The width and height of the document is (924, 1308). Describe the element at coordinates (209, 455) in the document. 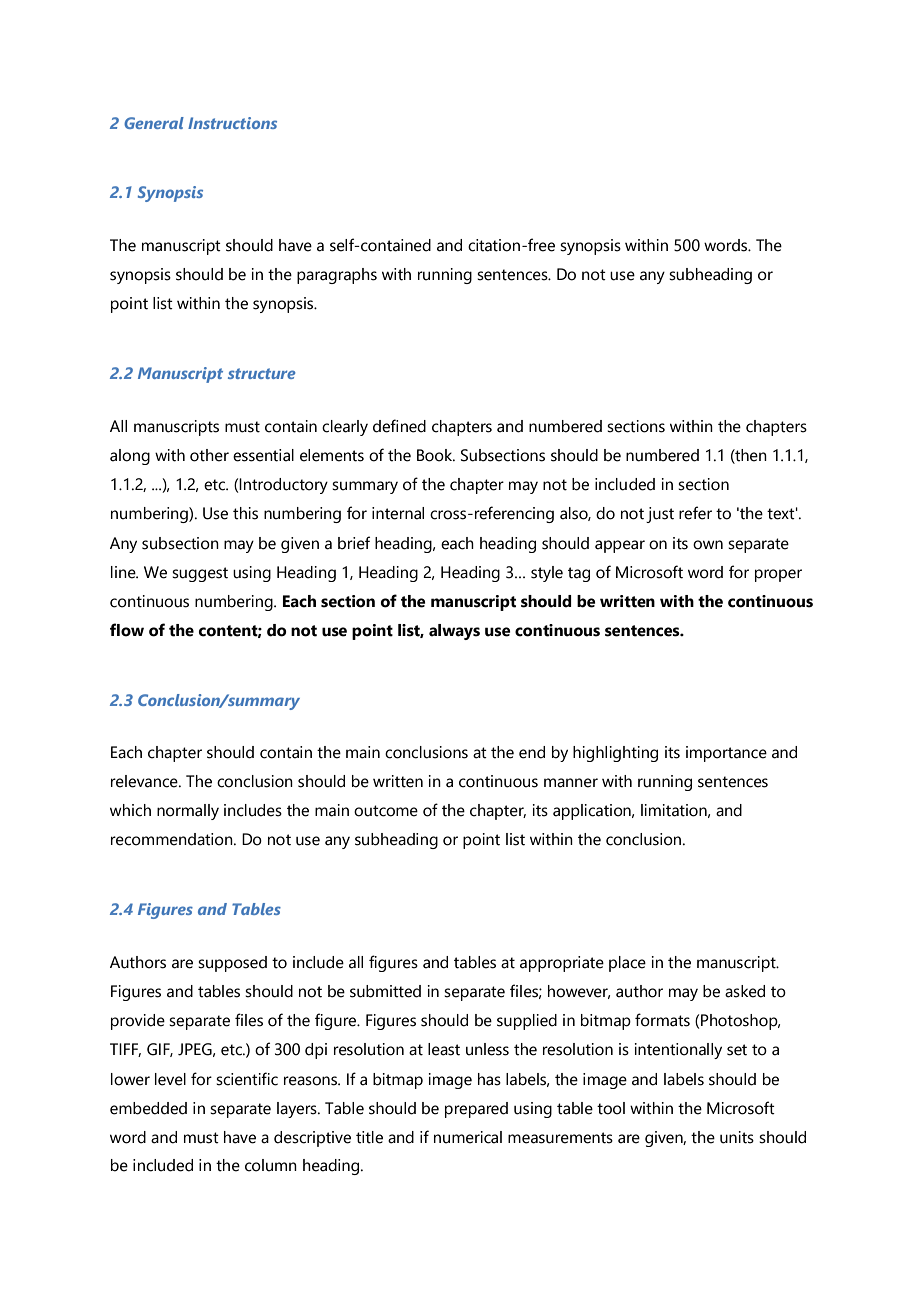

I see `other` at that location.
